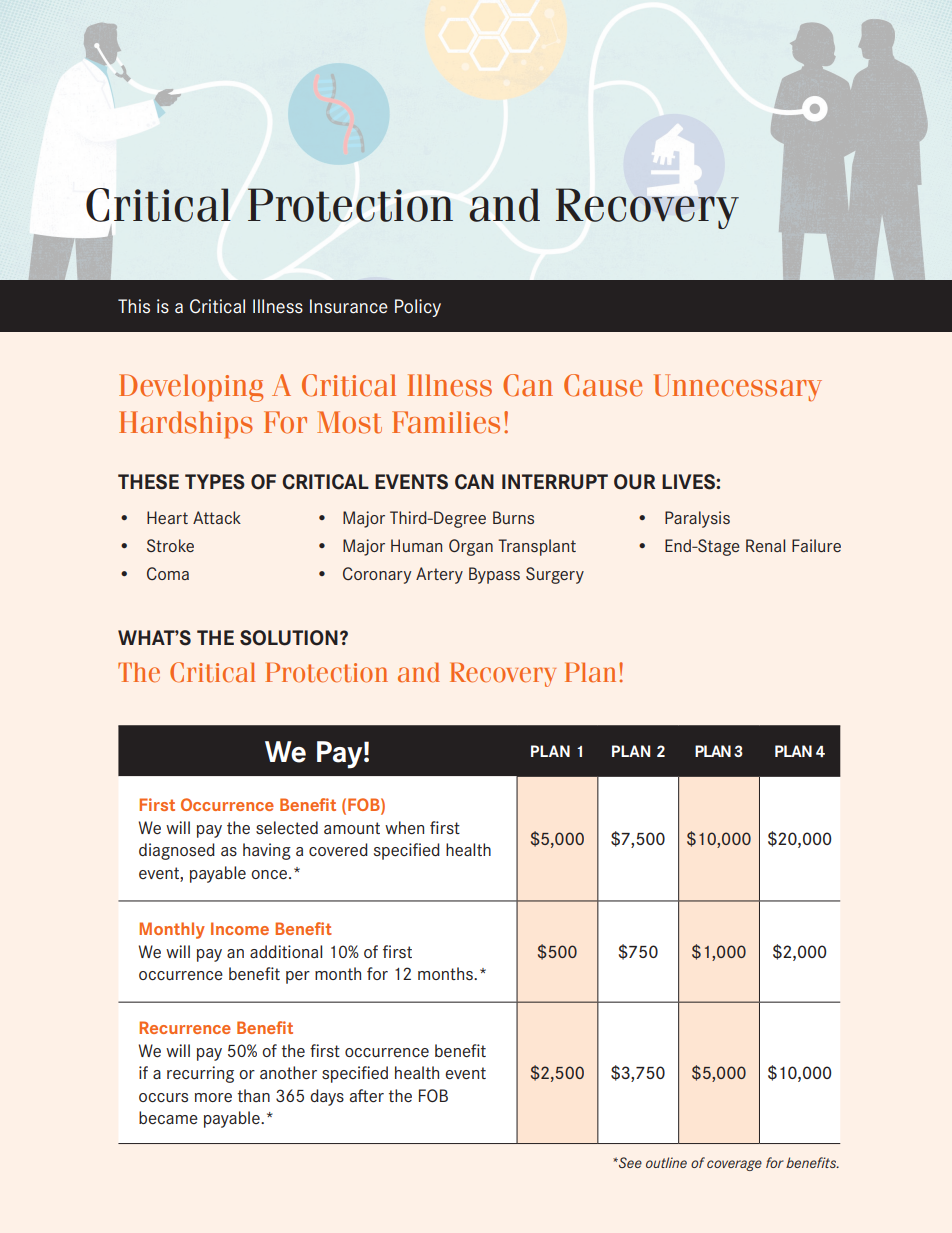 The image size is (952, 1233). I want to click on Bypass, so click(494, 575).
